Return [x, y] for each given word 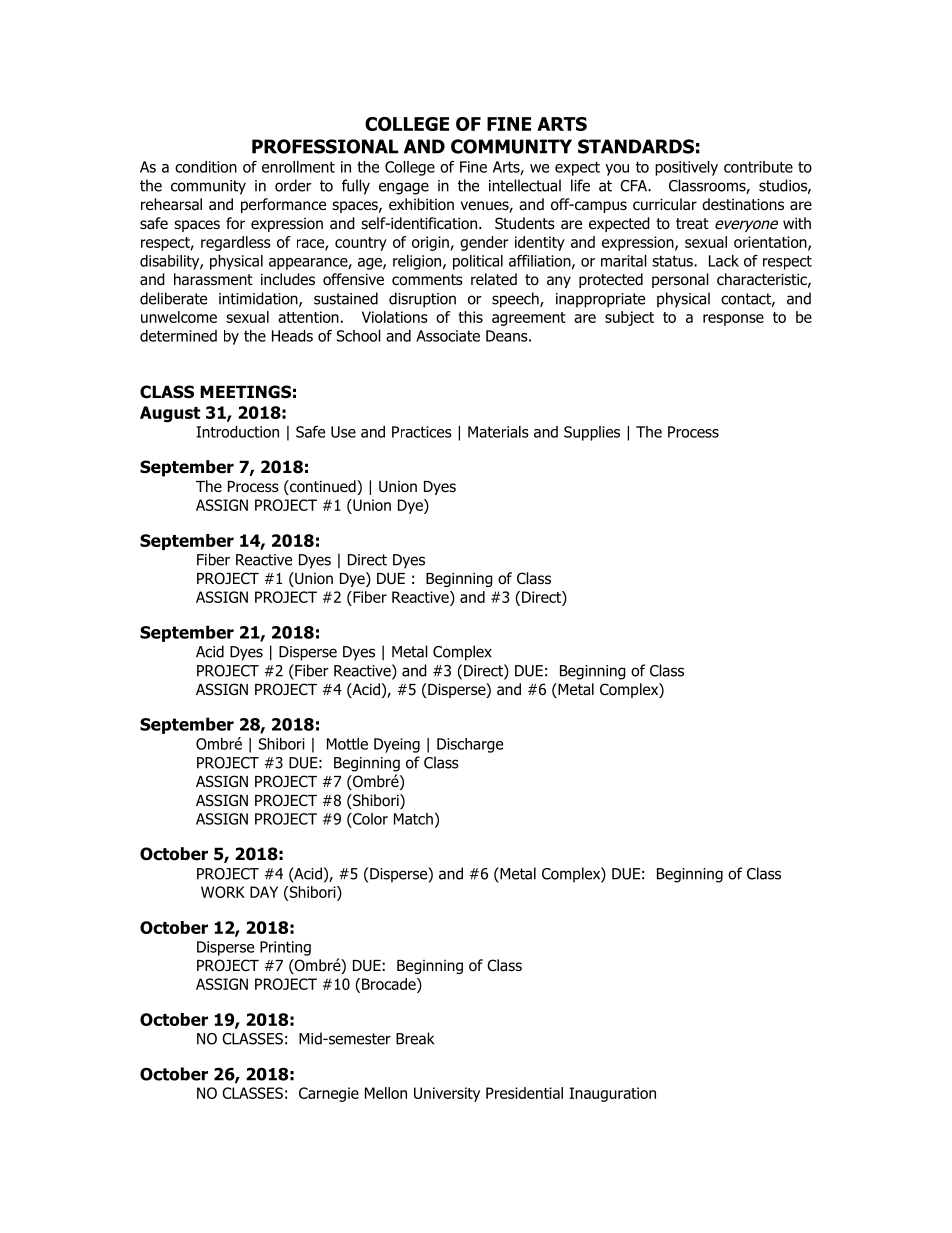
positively [686, 168]
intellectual [525, 185]
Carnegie [329, 1094]
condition [206, 167]
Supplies [592, 433]
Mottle [347, 744]
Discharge [470, 745]
